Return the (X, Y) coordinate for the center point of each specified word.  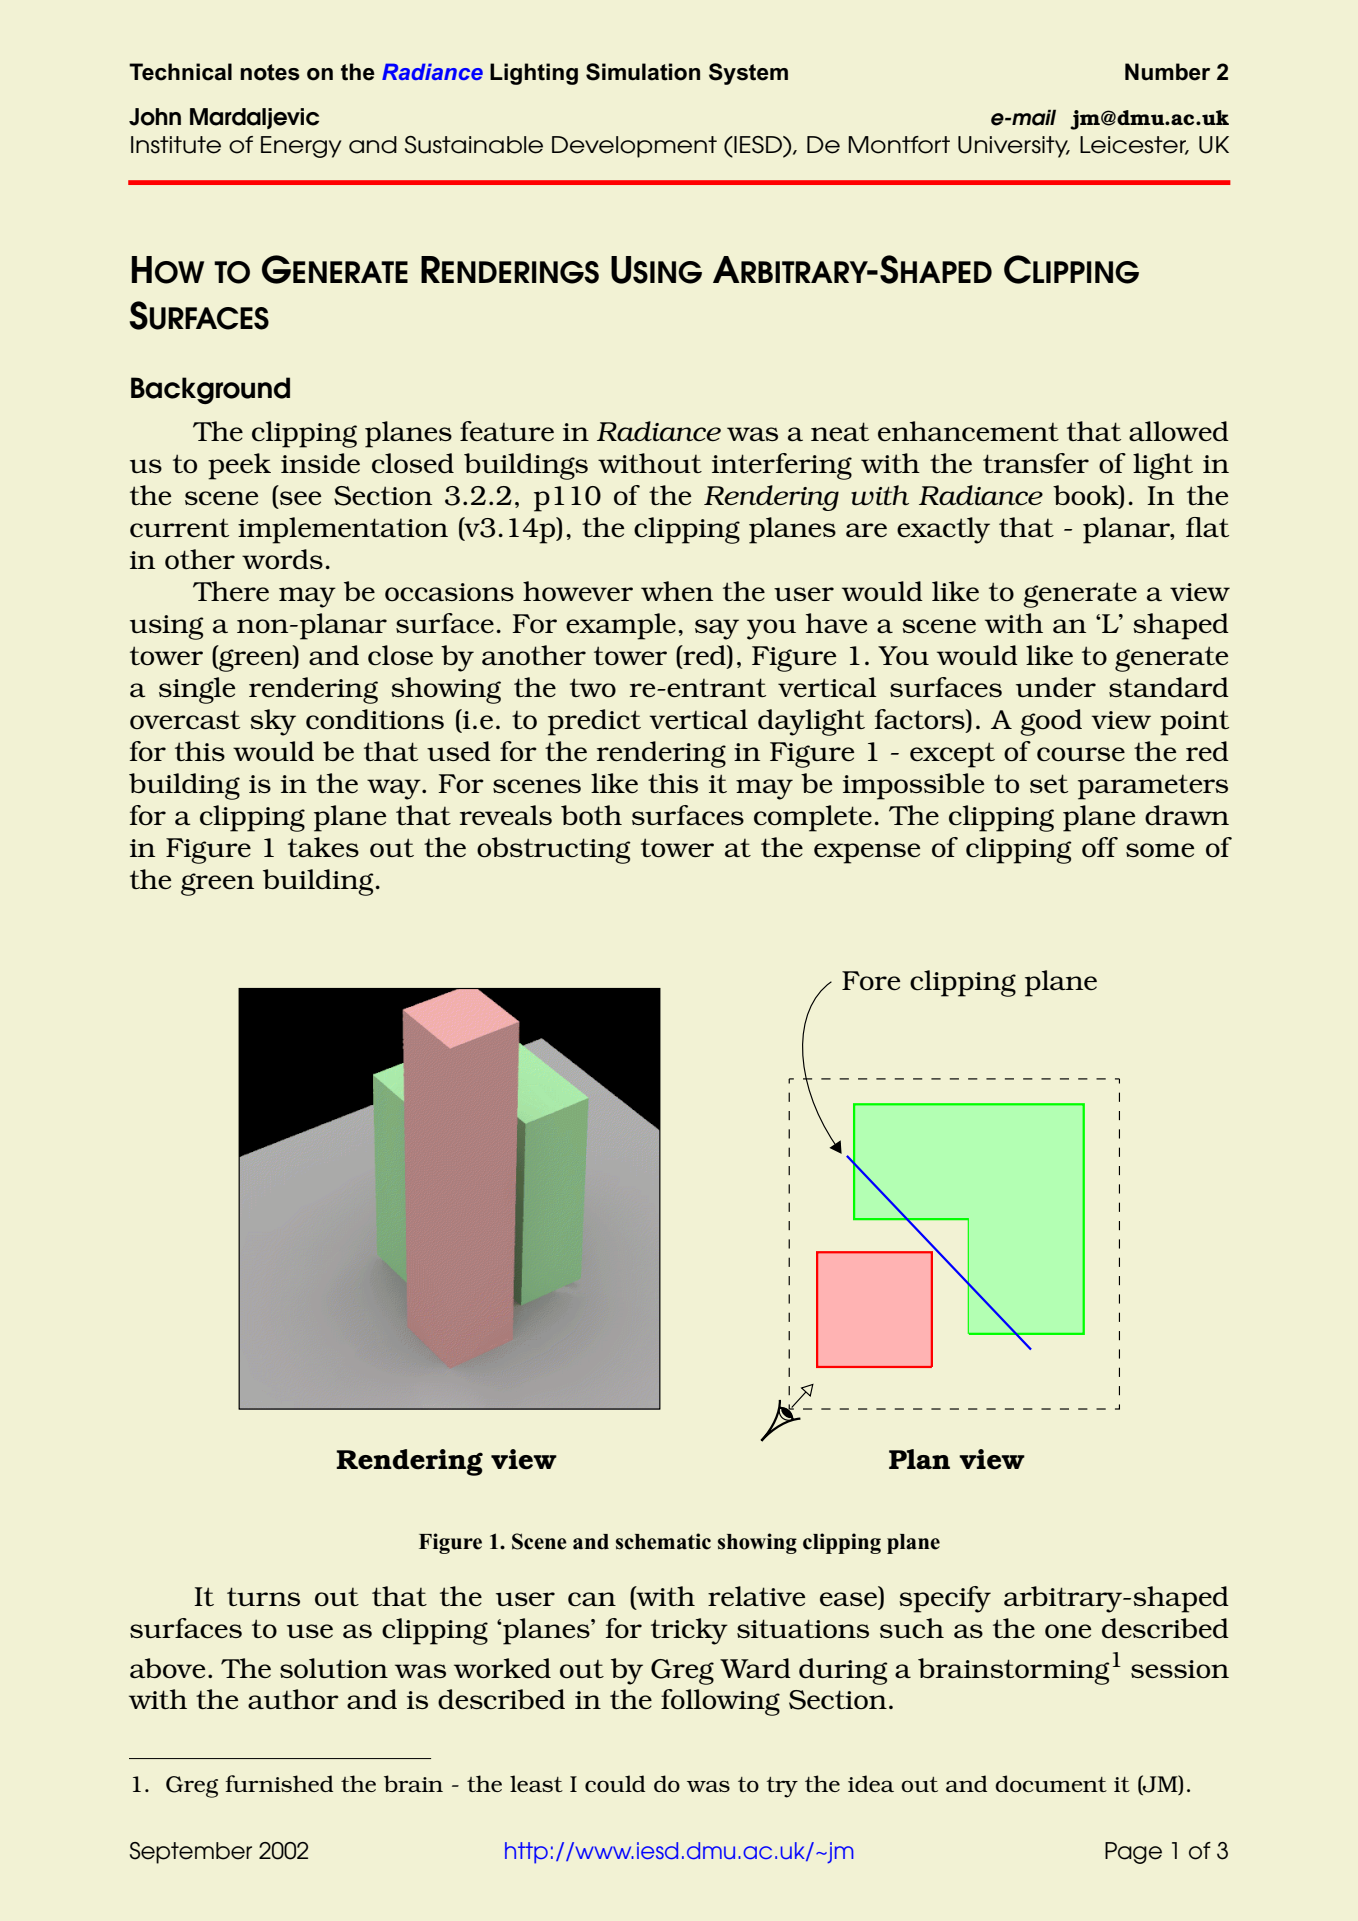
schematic (663, 1541)
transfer (1036, 463)
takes (323, 847)
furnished (279, 1783)
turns (263, 1596)
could (615, 1783)
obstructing (554, 850)
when (677, 591)
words (282, 559)
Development (634, 147)
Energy (301, 147)
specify (945, 1599)
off (1100, 847)
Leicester (1134, 145)
